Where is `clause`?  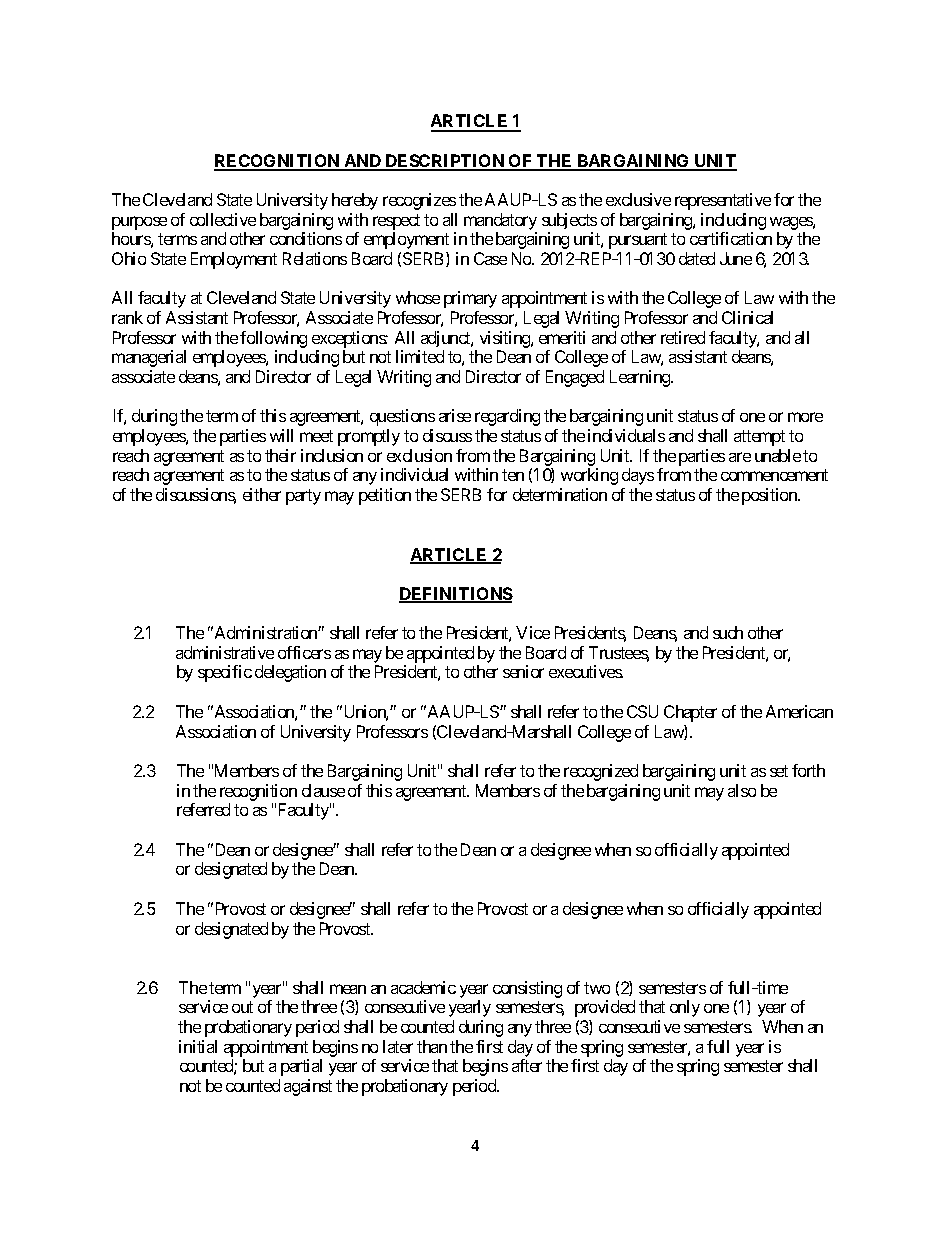
clause is located at coordinates (323, 790).
